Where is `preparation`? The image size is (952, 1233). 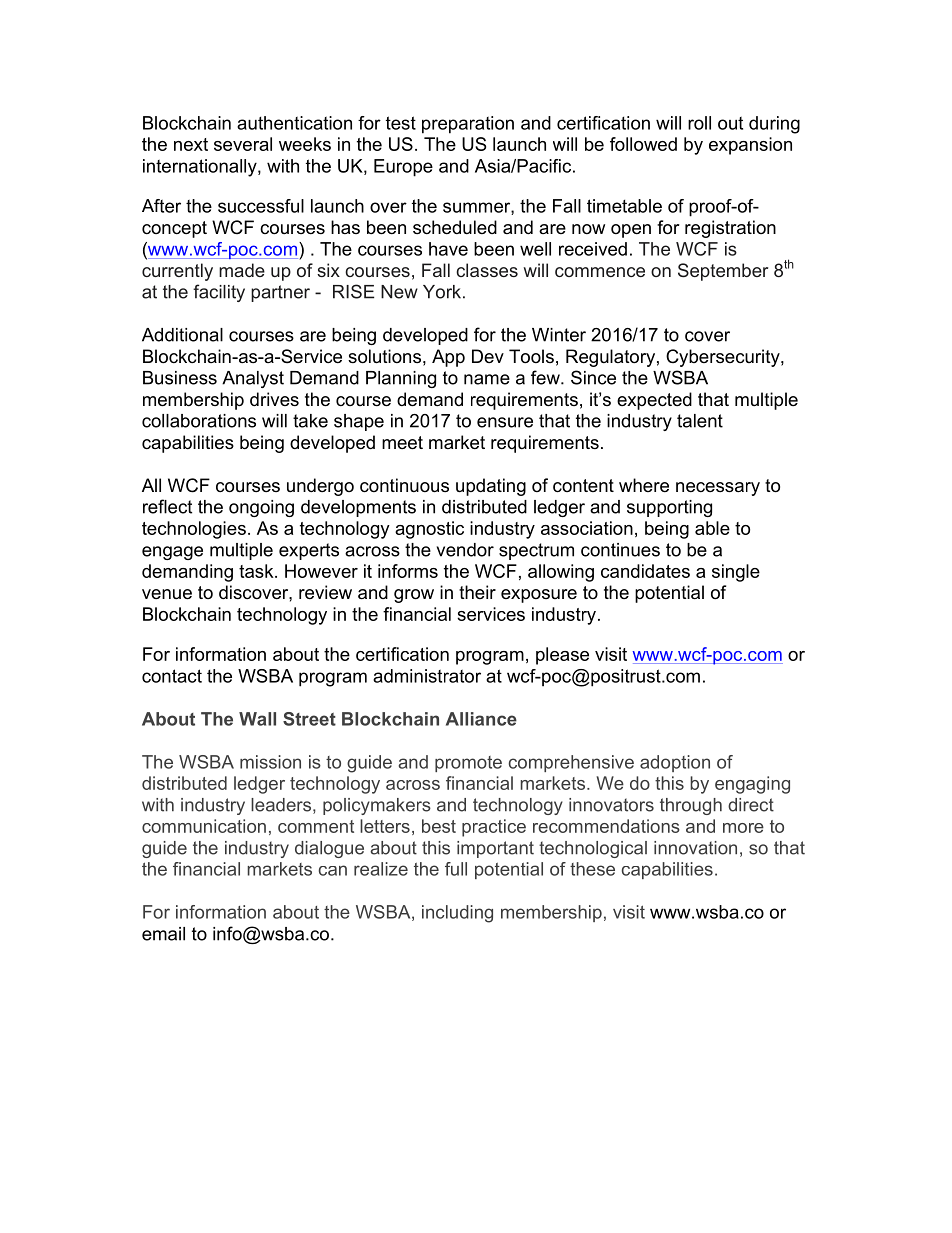 preparation is located at coordinates (468, 125).
